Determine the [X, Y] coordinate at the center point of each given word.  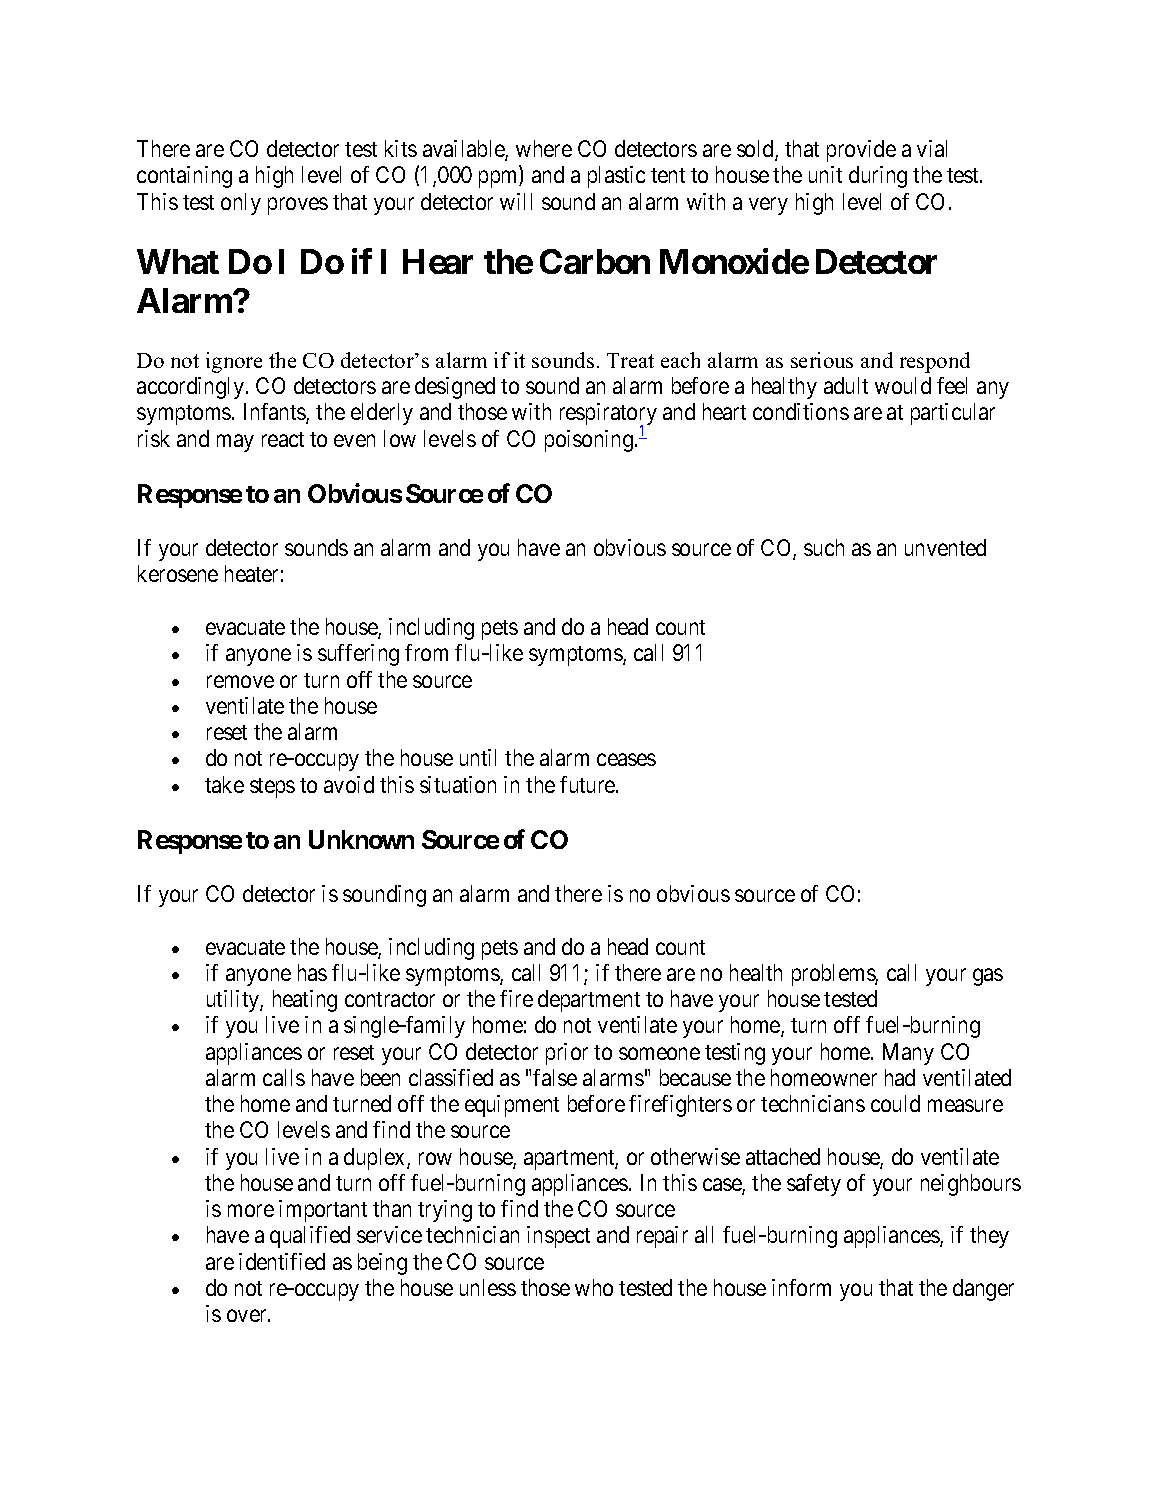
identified [282, 1261]
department [589, 1001]
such [824, 547]
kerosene [178, 573]
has [312, 972]
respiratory [608, 415]
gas [988, 977]
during [878, 177]
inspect [558, 1237]
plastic [616, 177]
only [241, 204]
